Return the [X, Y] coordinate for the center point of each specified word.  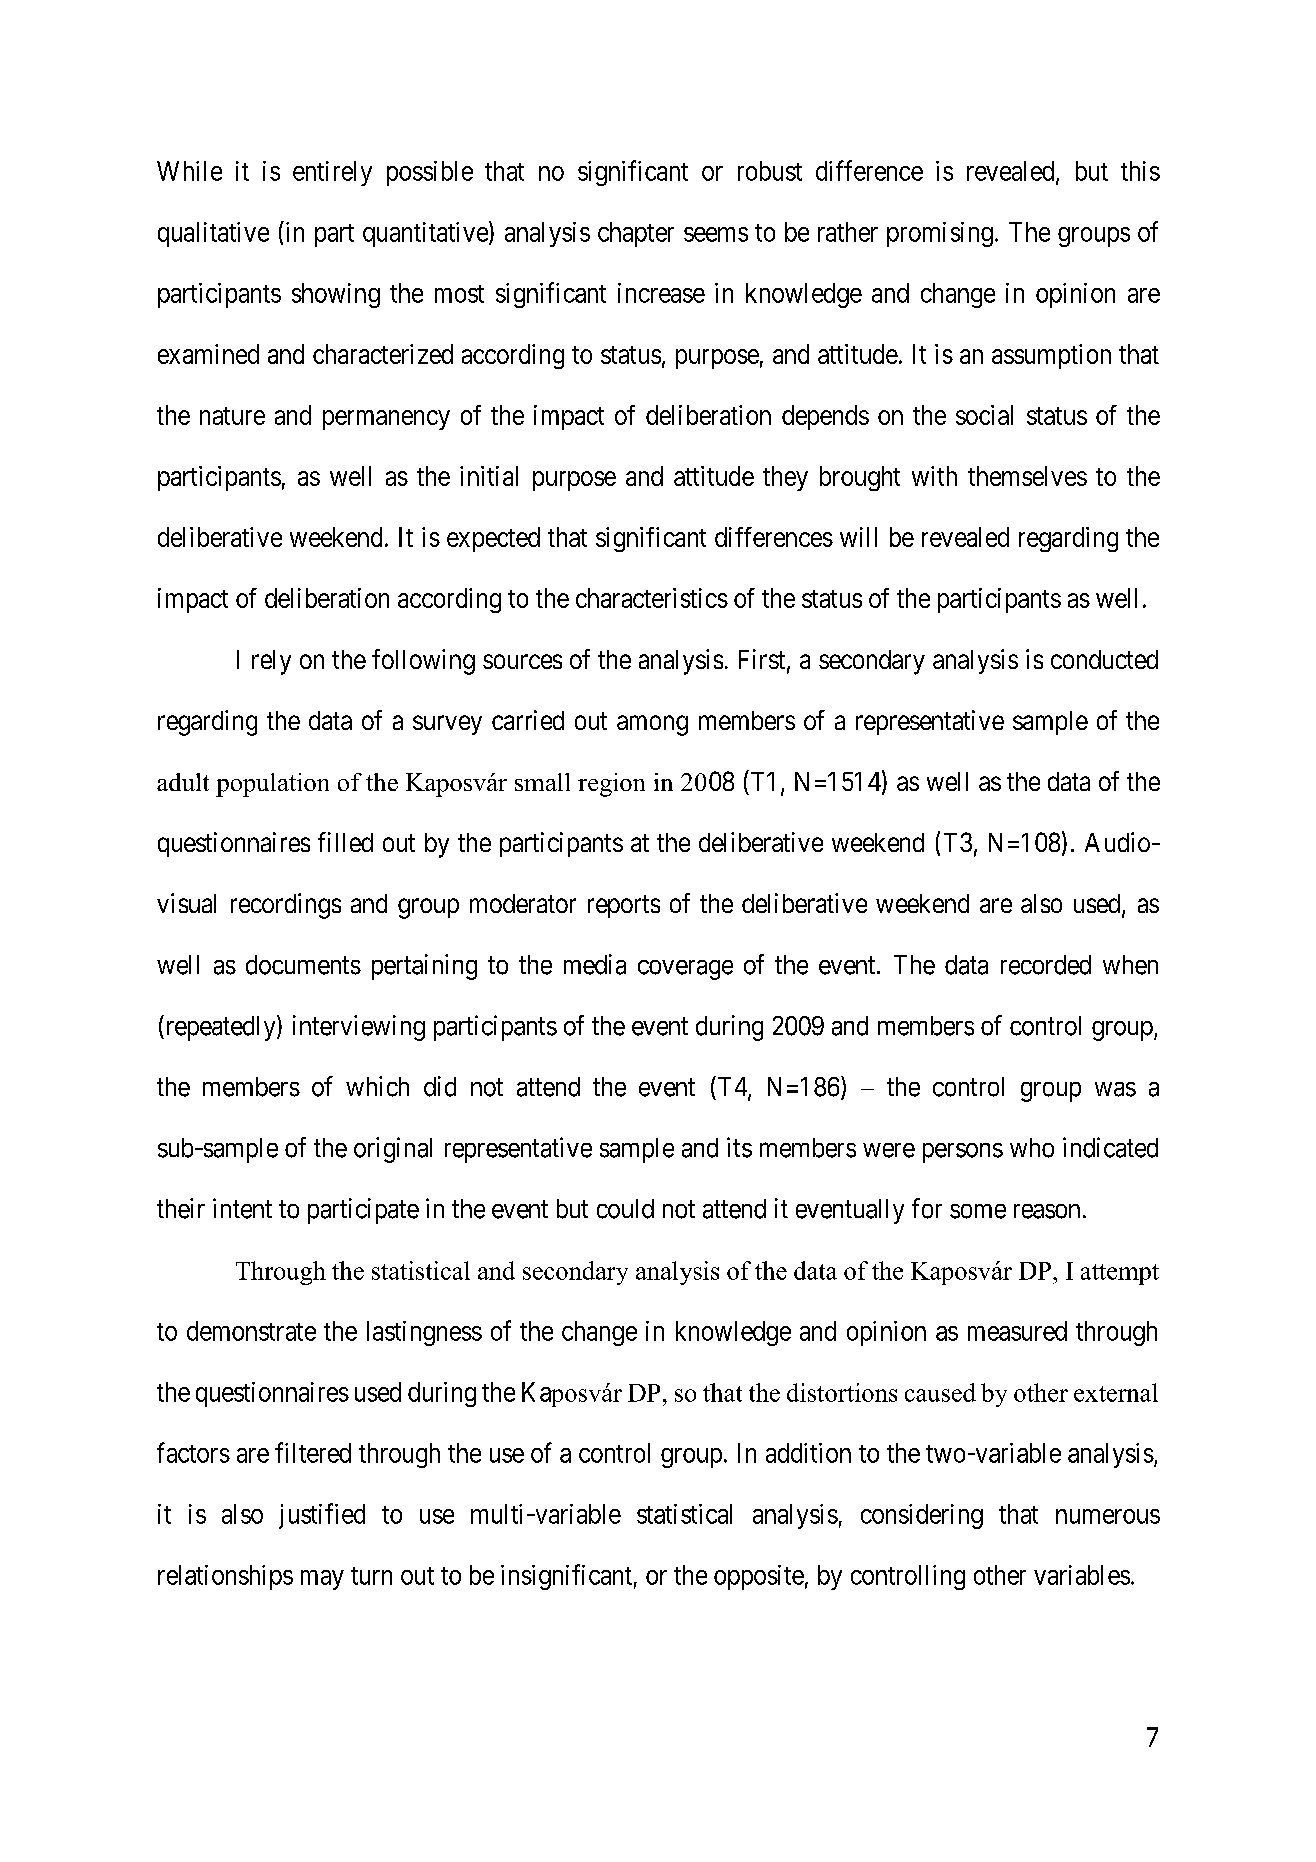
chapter [636, 234]
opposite [759, 1577]
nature [232, 416]
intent [242, 1208]
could [625, 1209]
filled [345, 842]
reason [1047, 1211]
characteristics [652, 598]
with [934, 476]
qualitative [213, 234]
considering [922, 1516]
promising [940, 234]
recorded [1046, 965]
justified [322, 1516]
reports [624, 906]
